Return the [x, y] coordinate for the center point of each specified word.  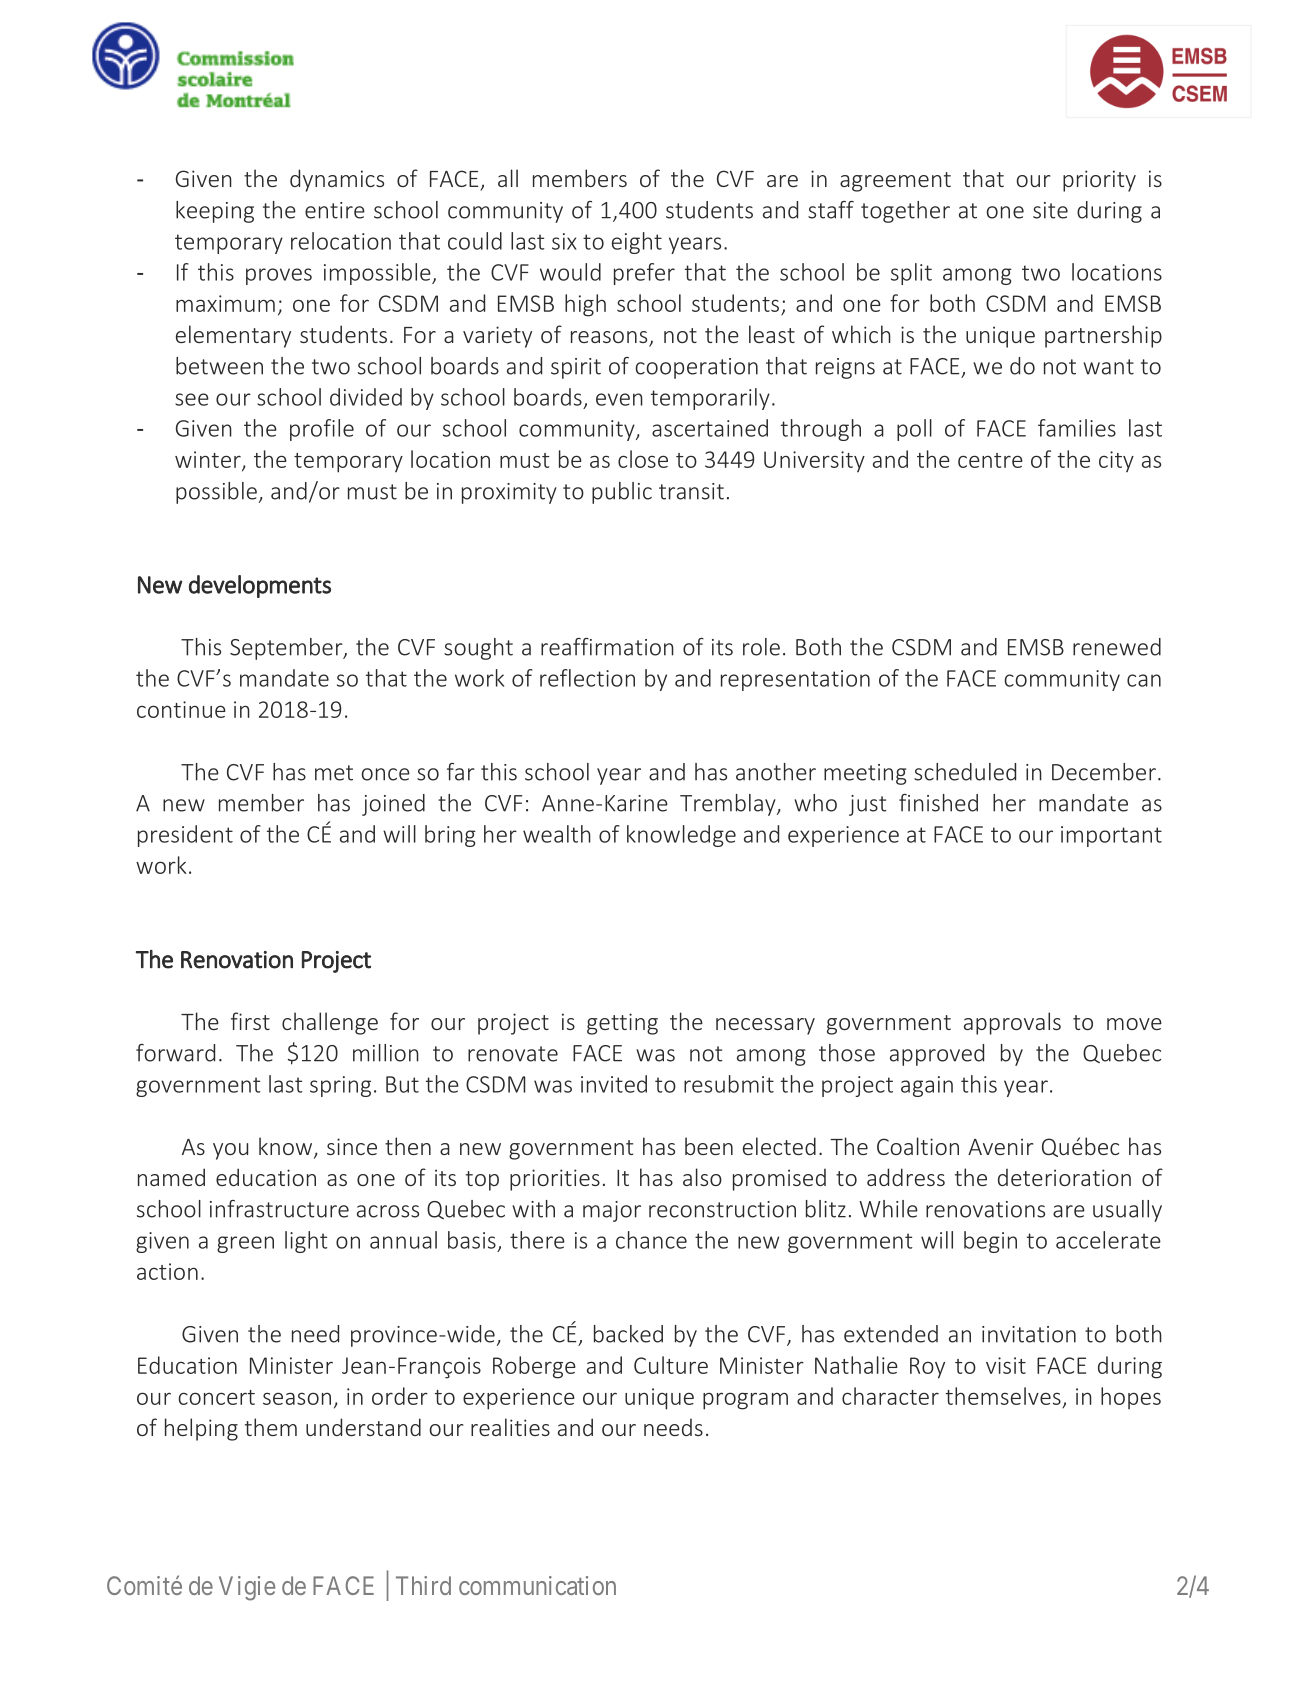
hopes [1131, 1398]
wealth [557, 834]
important [1111, 836]
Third [423, 1585]
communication [537, 1585]
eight [637, 243]
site [1050, 210]
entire [335, 210]
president [185, 836]
